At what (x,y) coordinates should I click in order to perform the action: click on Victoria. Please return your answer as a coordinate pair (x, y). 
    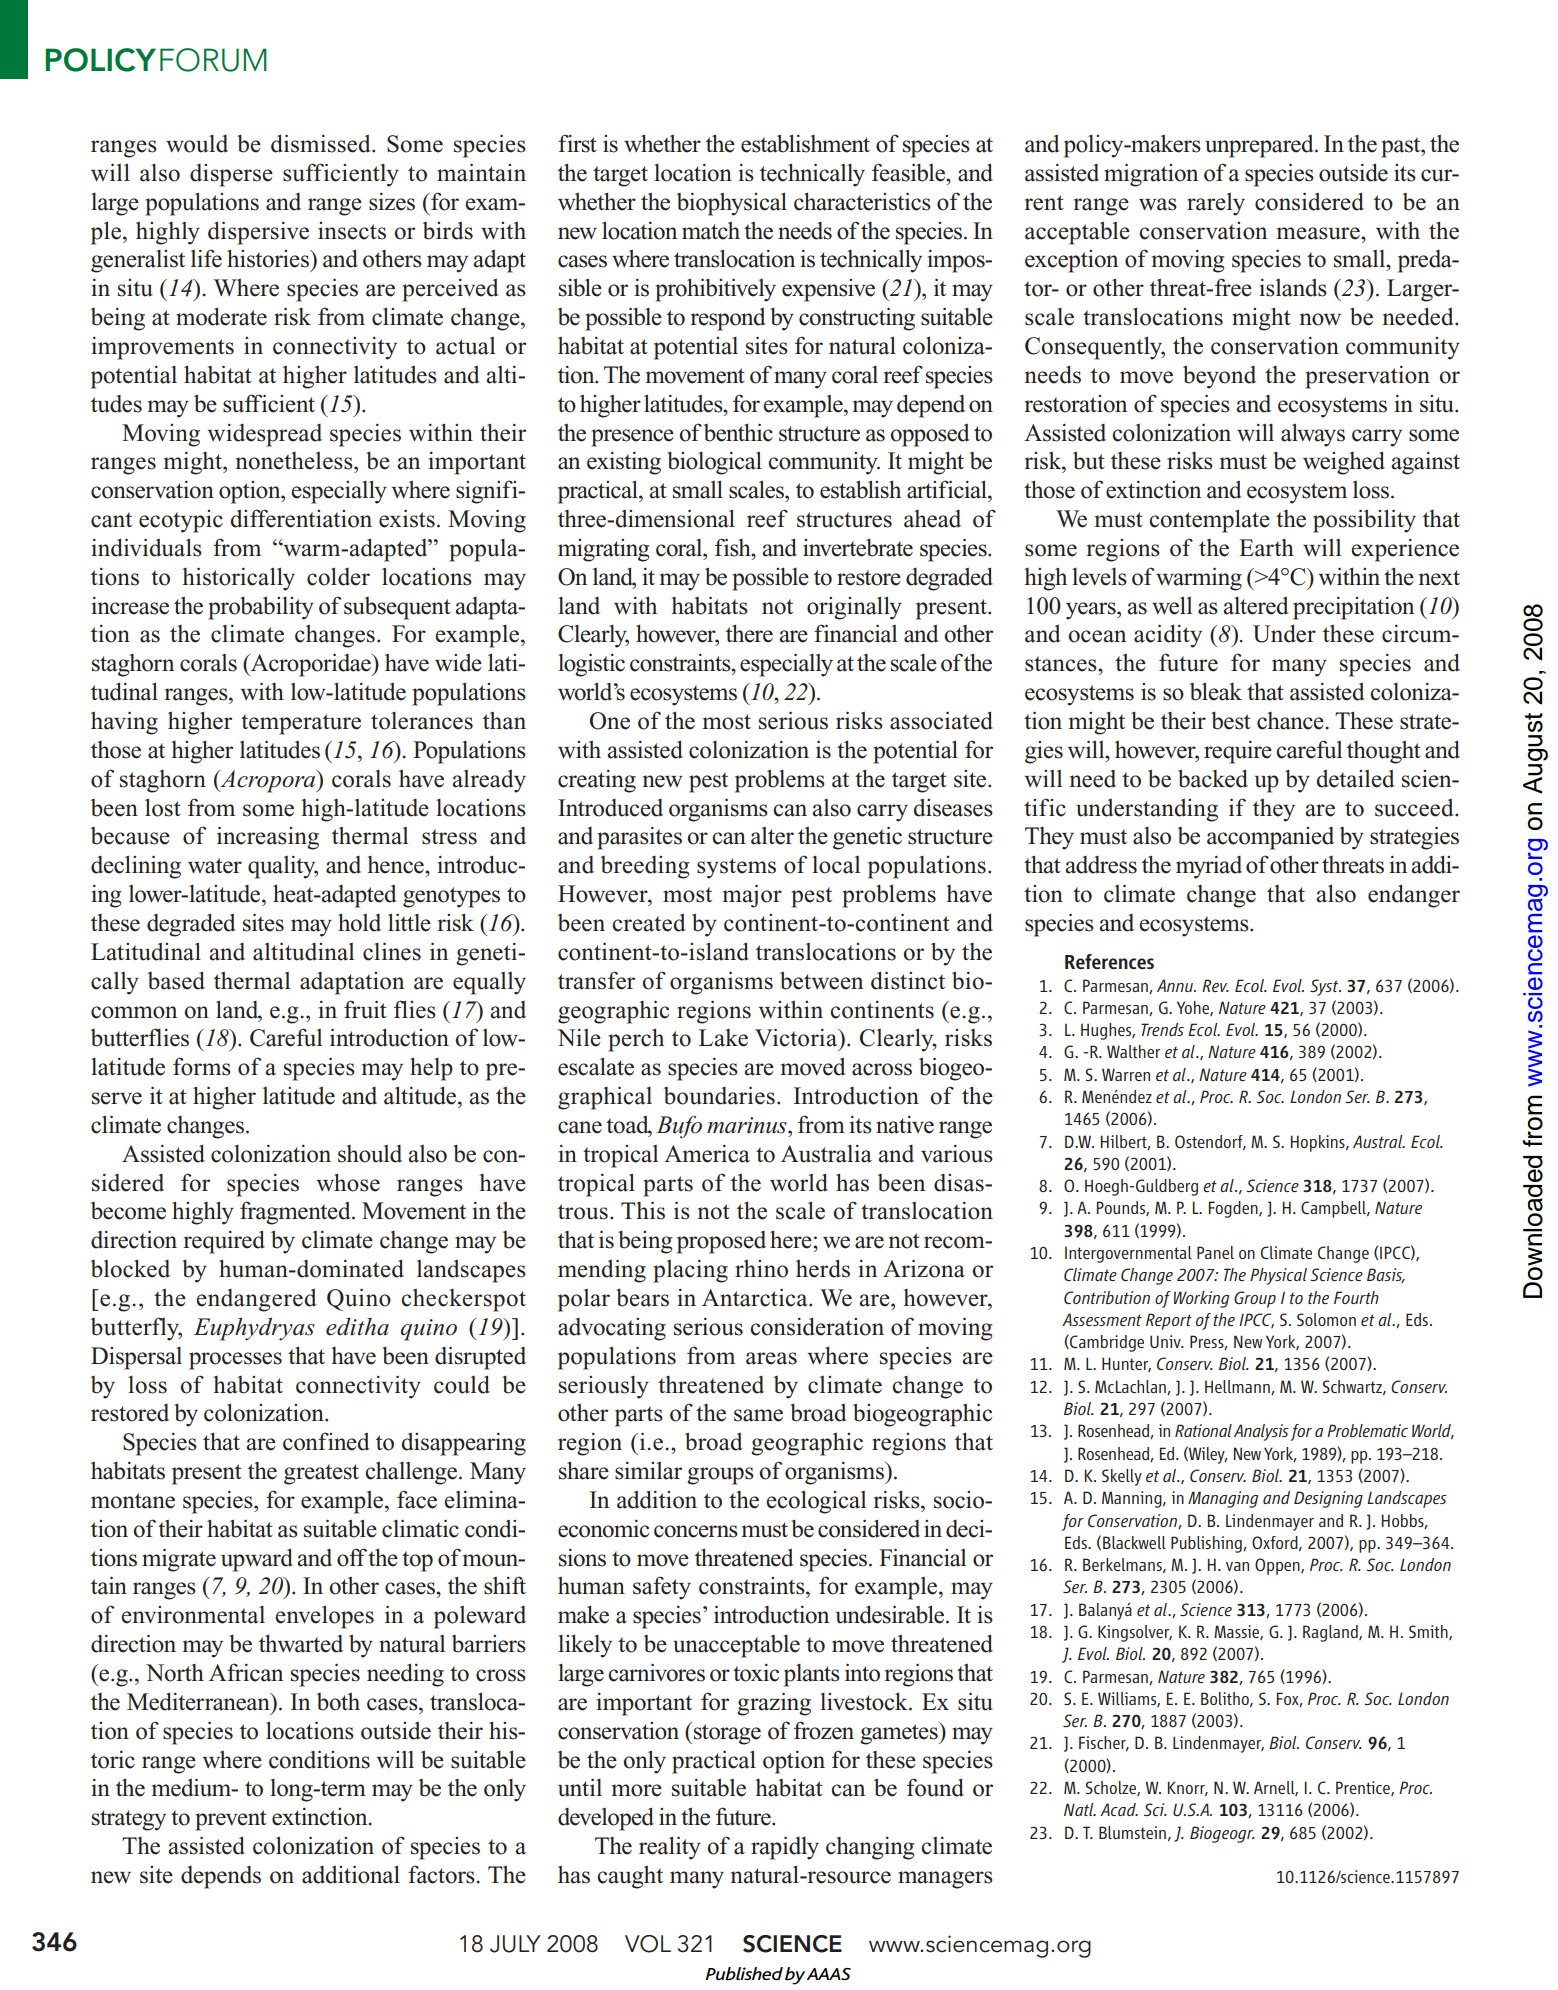
    Looking at the image, I should click on (797, 1037).
